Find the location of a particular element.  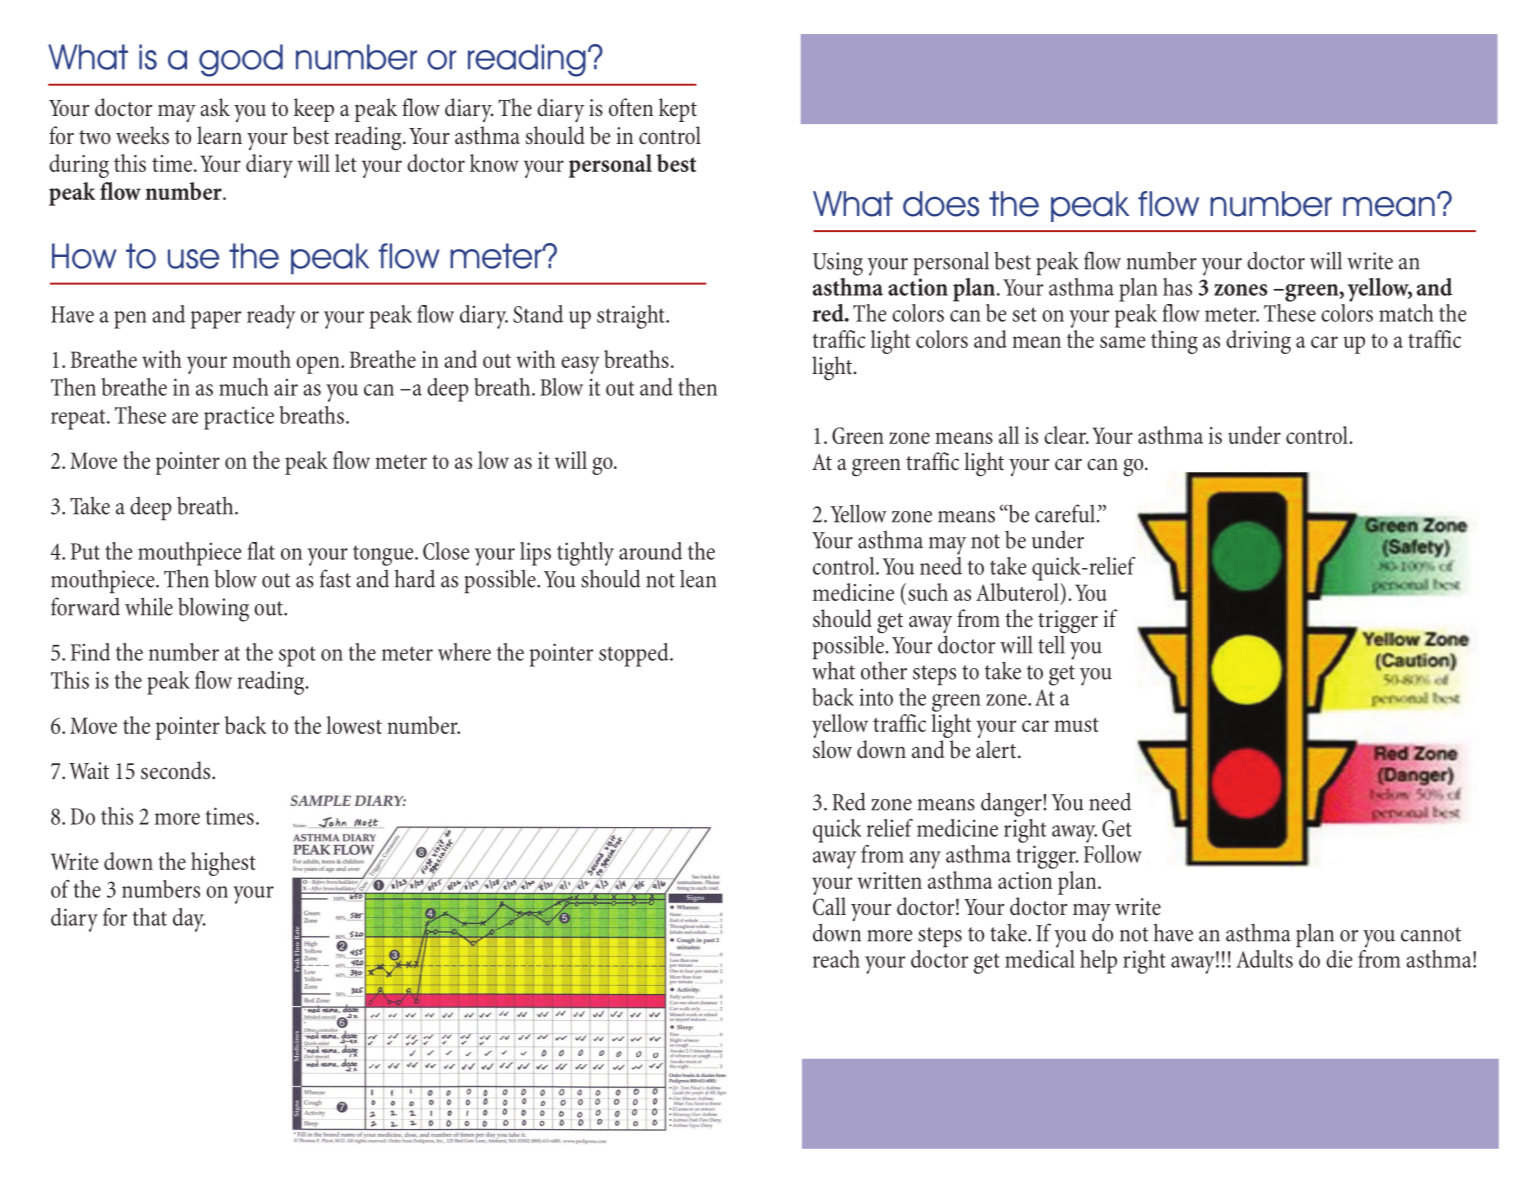

stopped is located at coordinates (635, 655).
